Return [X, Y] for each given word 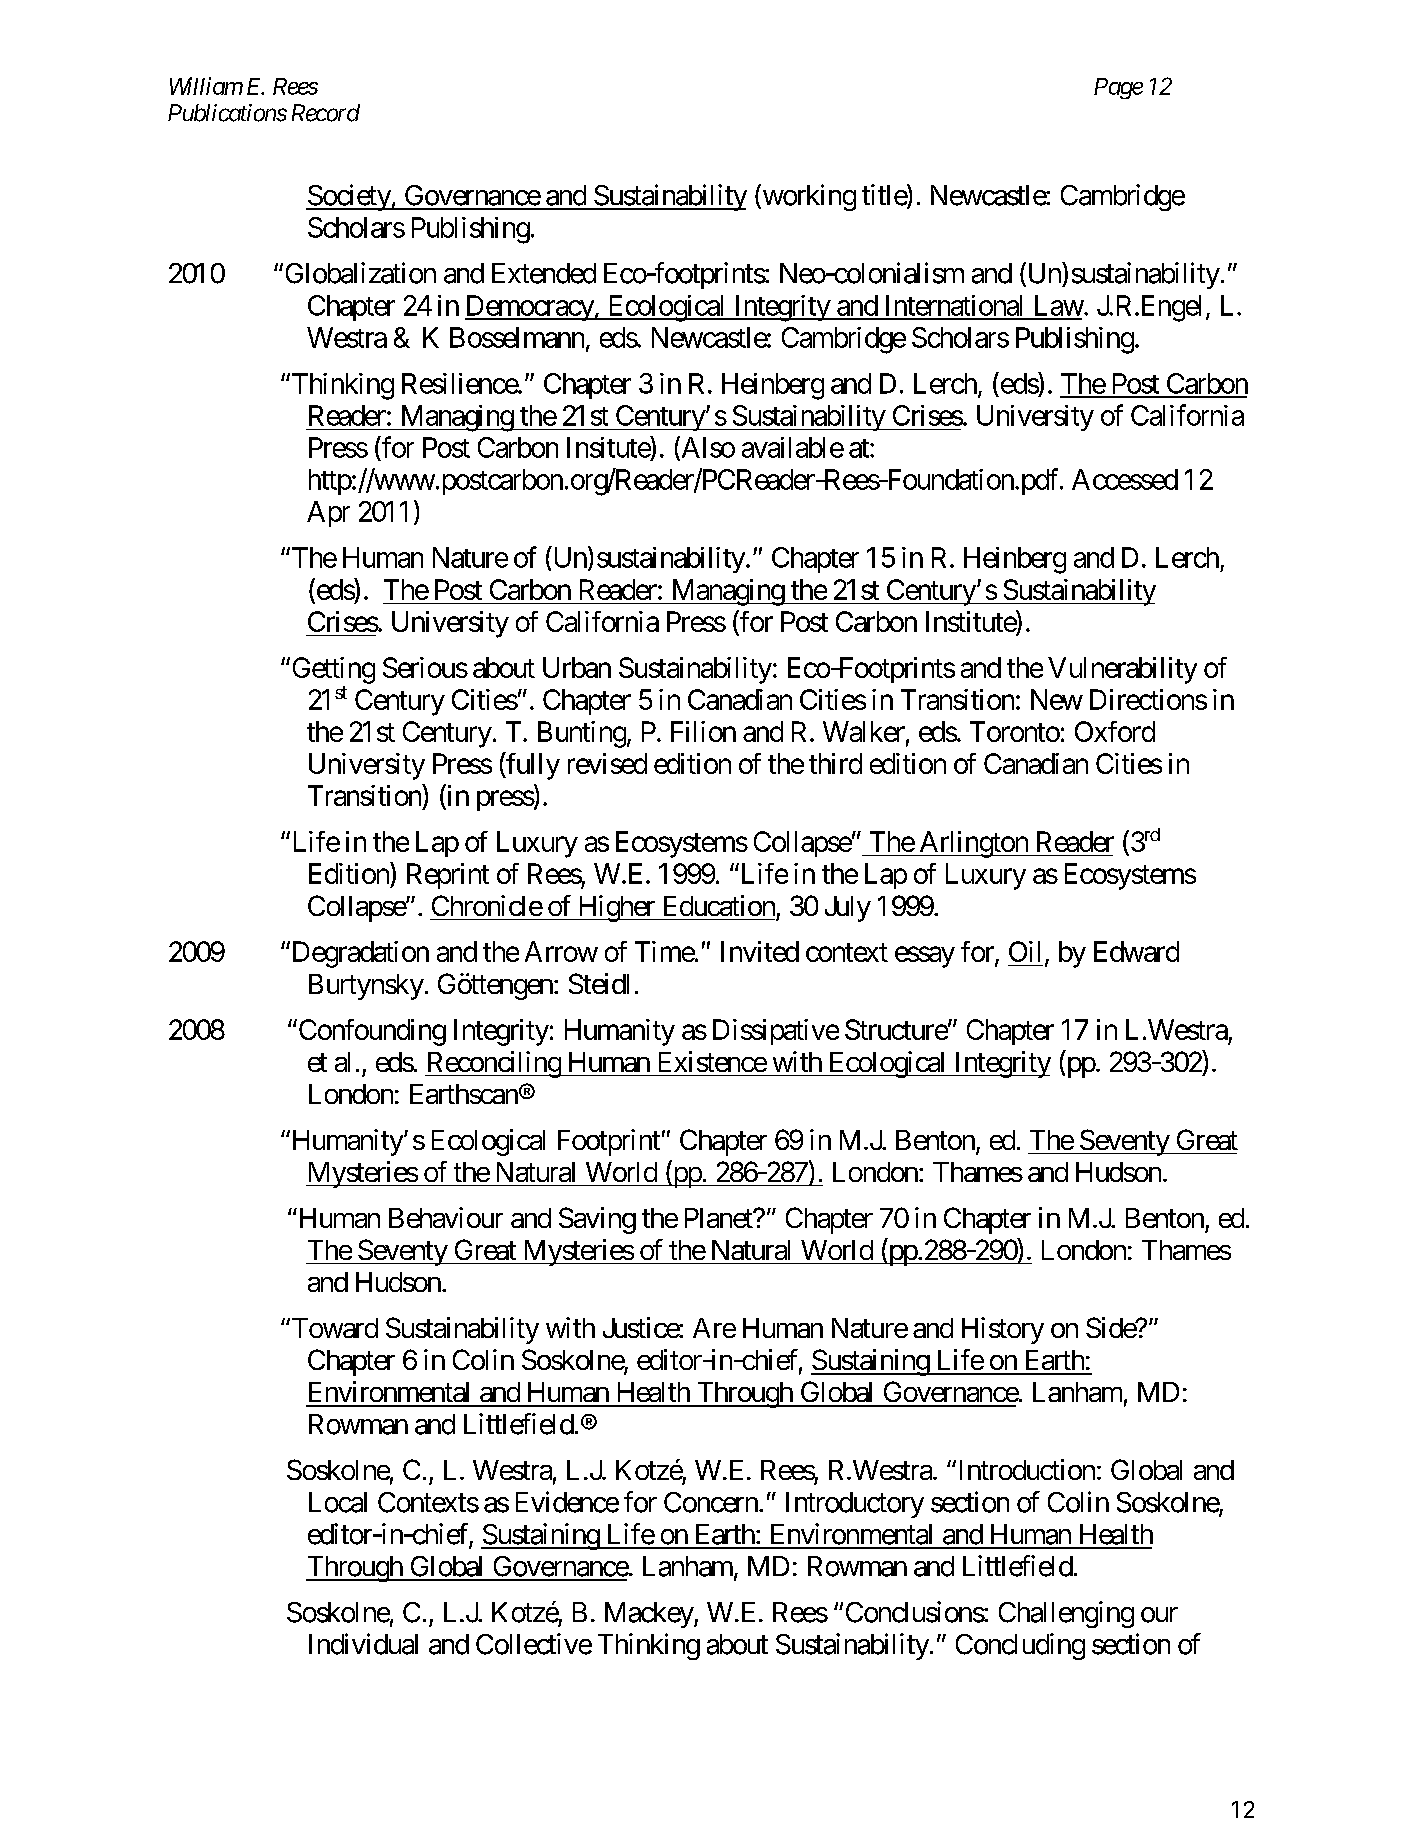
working [808, 197]
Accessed [1125, 479]
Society [349, 197]
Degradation [359, 954]
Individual [363, 1644]
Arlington [973, 844]
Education [719, 905]
